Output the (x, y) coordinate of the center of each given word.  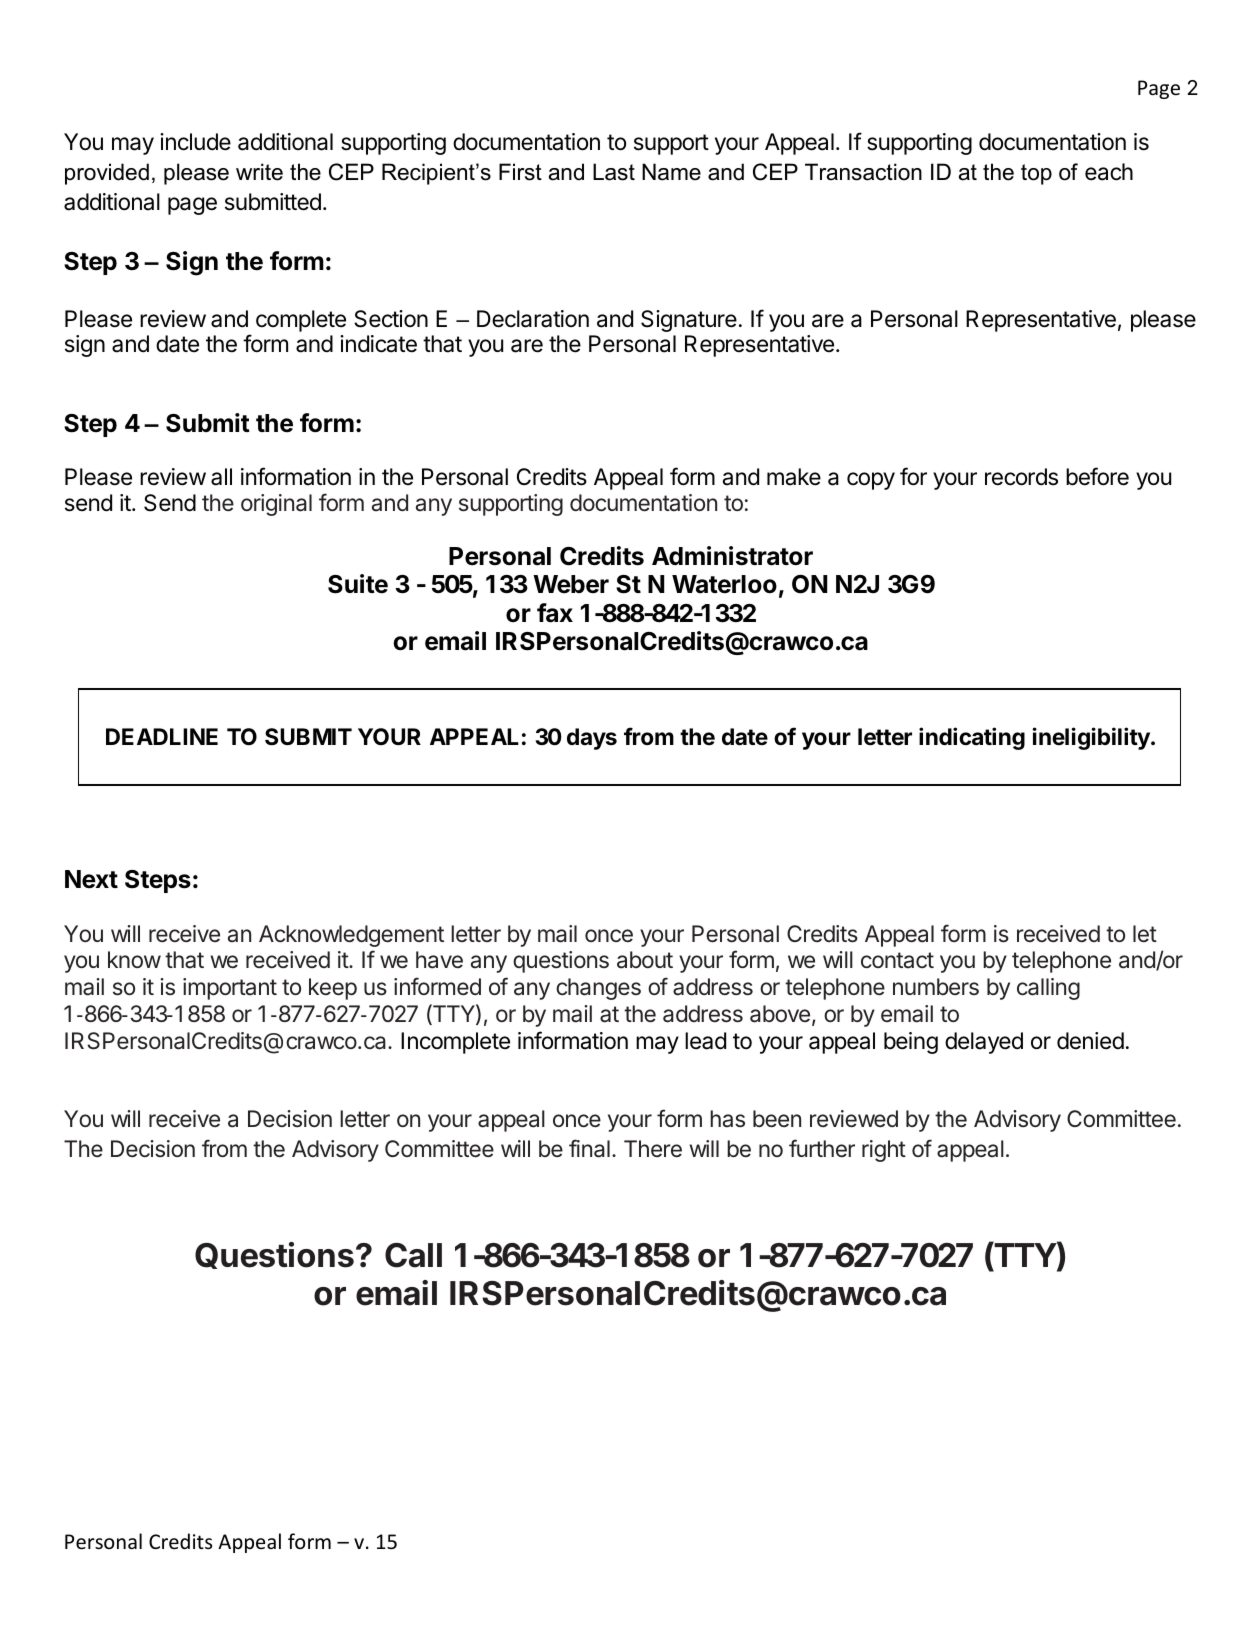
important (230, 989)
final (589, 1148)
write (259, 172)
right (884, 1151)
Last (614, 172)
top (1036, 174)
